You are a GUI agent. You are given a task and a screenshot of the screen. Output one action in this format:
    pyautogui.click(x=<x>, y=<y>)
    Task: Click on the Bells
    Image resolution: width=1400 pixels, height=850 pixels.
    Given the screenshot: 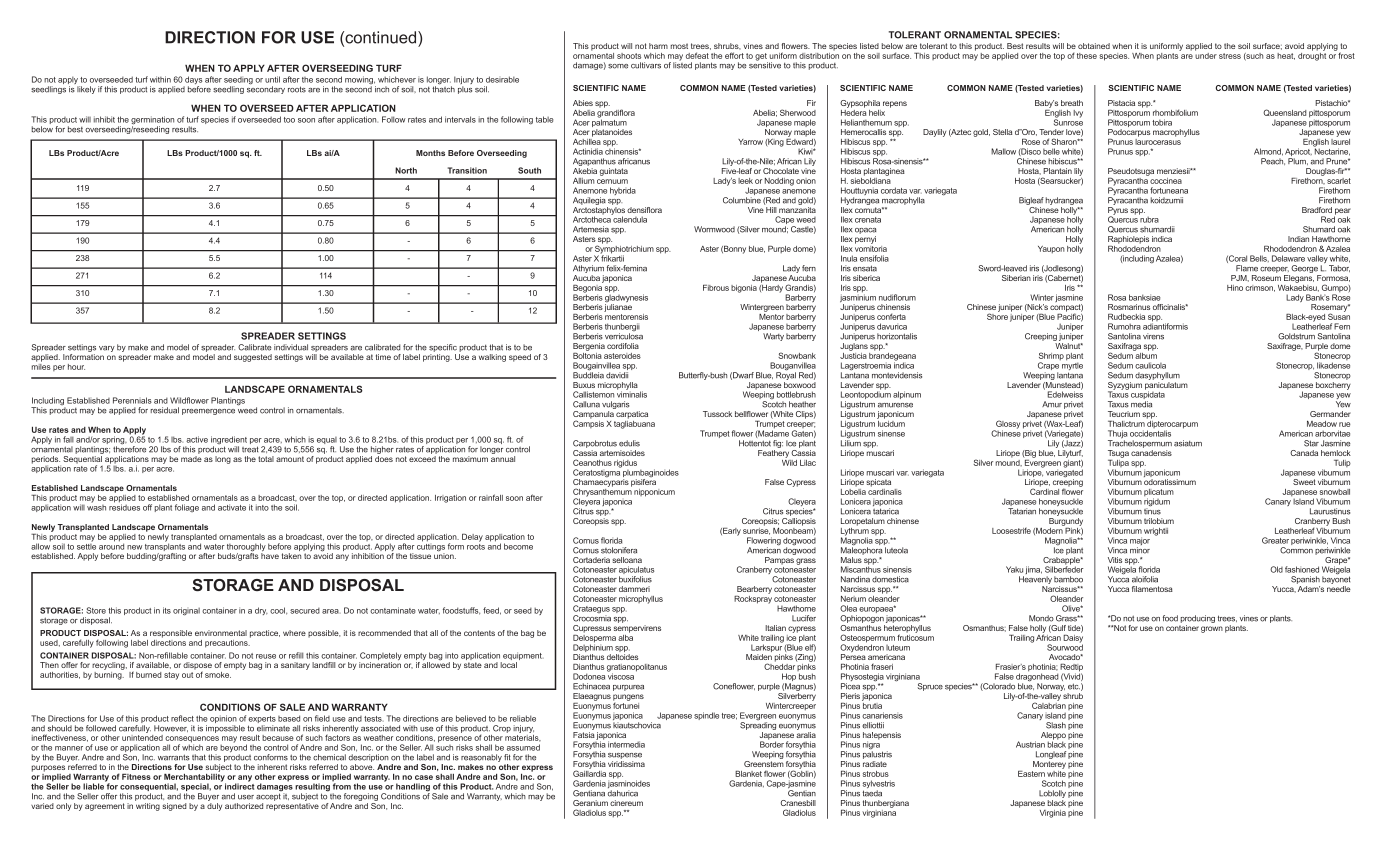 What is the action you would take?
    pyautogui.click(x=1259, y=258)
